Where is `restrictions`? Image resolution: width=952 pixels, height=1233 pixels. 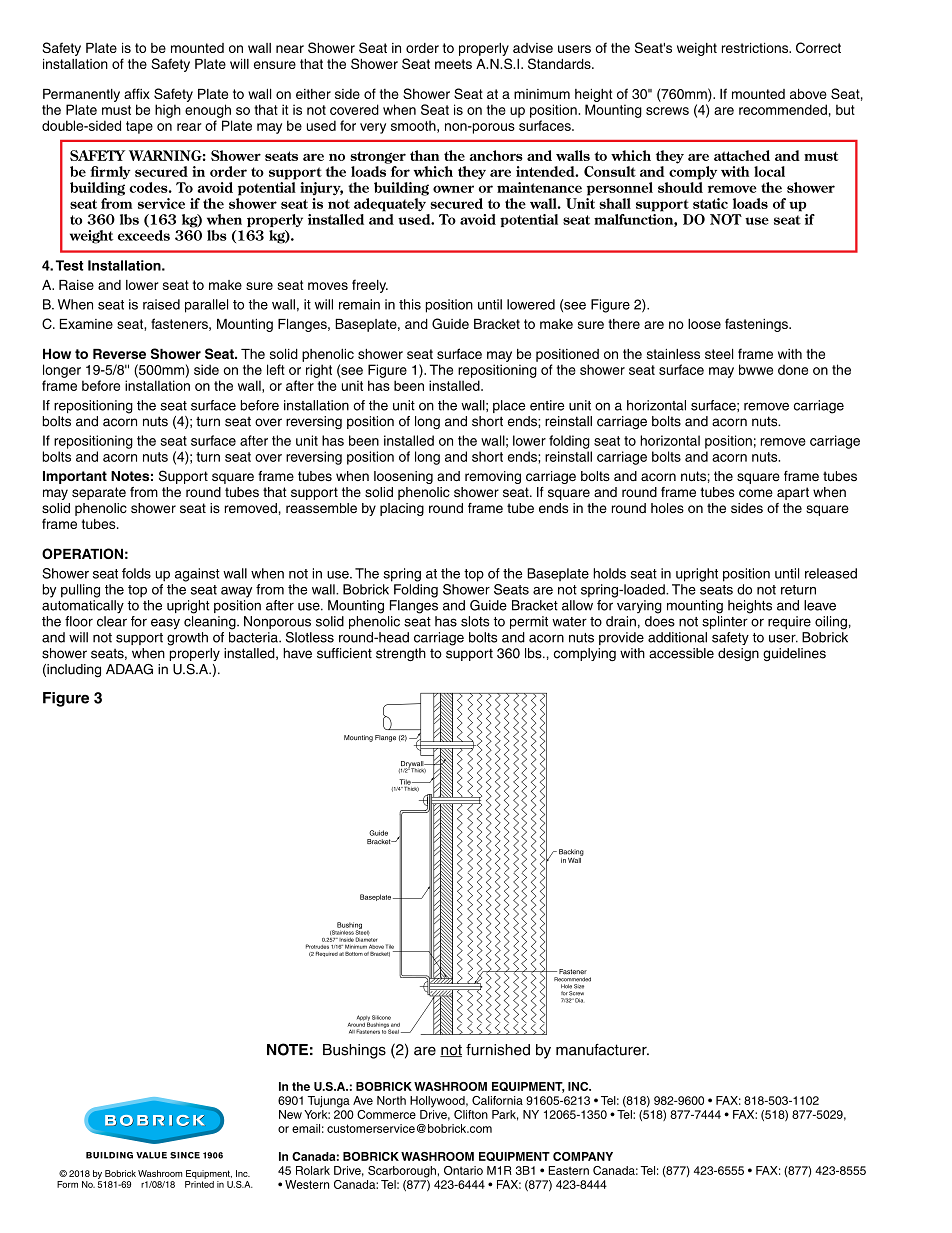
restrictions is located at coordinates (756, 48).
